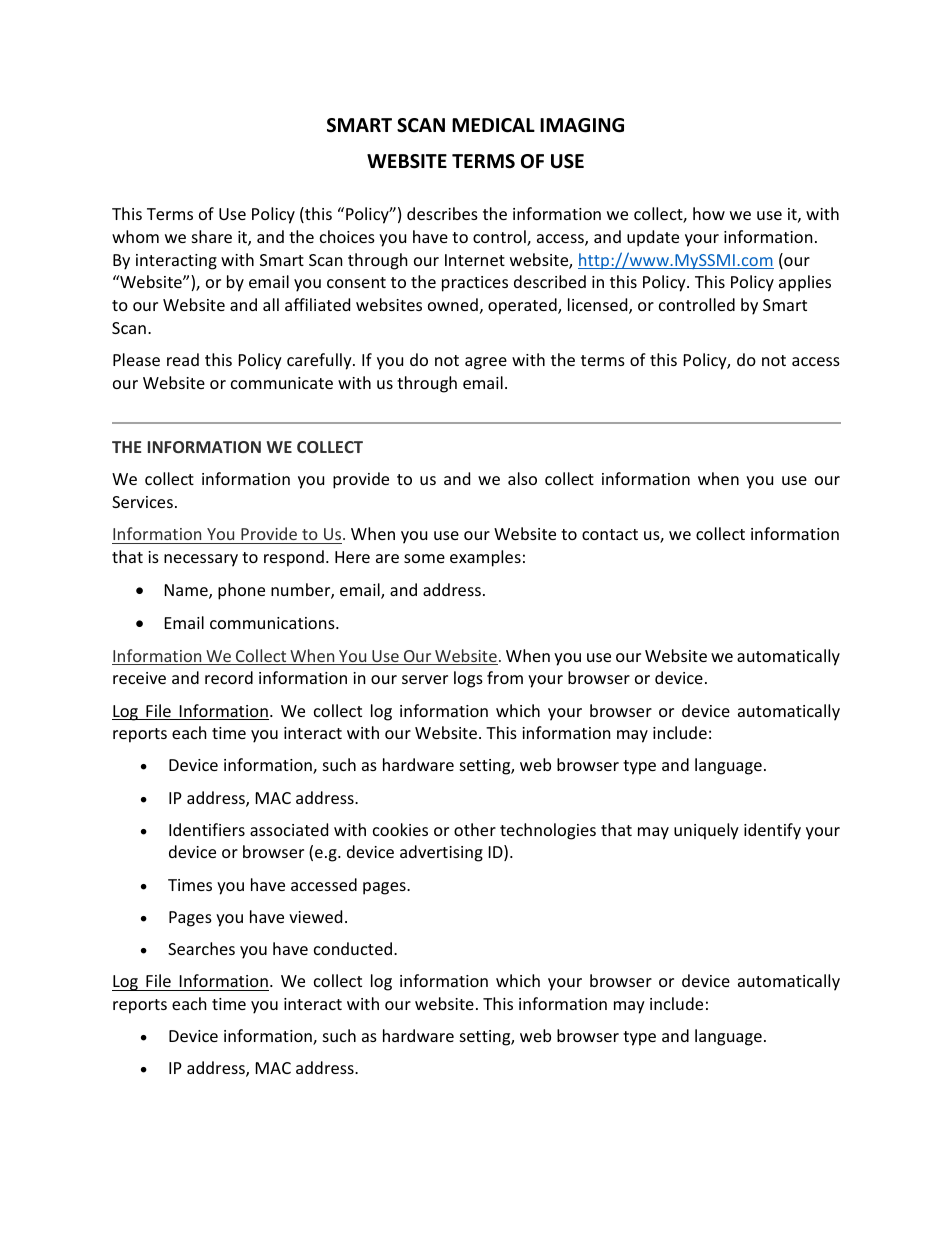 The height and width of the image is (1233, 952). What do you see at coordinates (441, 853) in the image?
I see `advertising` at bounding box center [441, 853].
